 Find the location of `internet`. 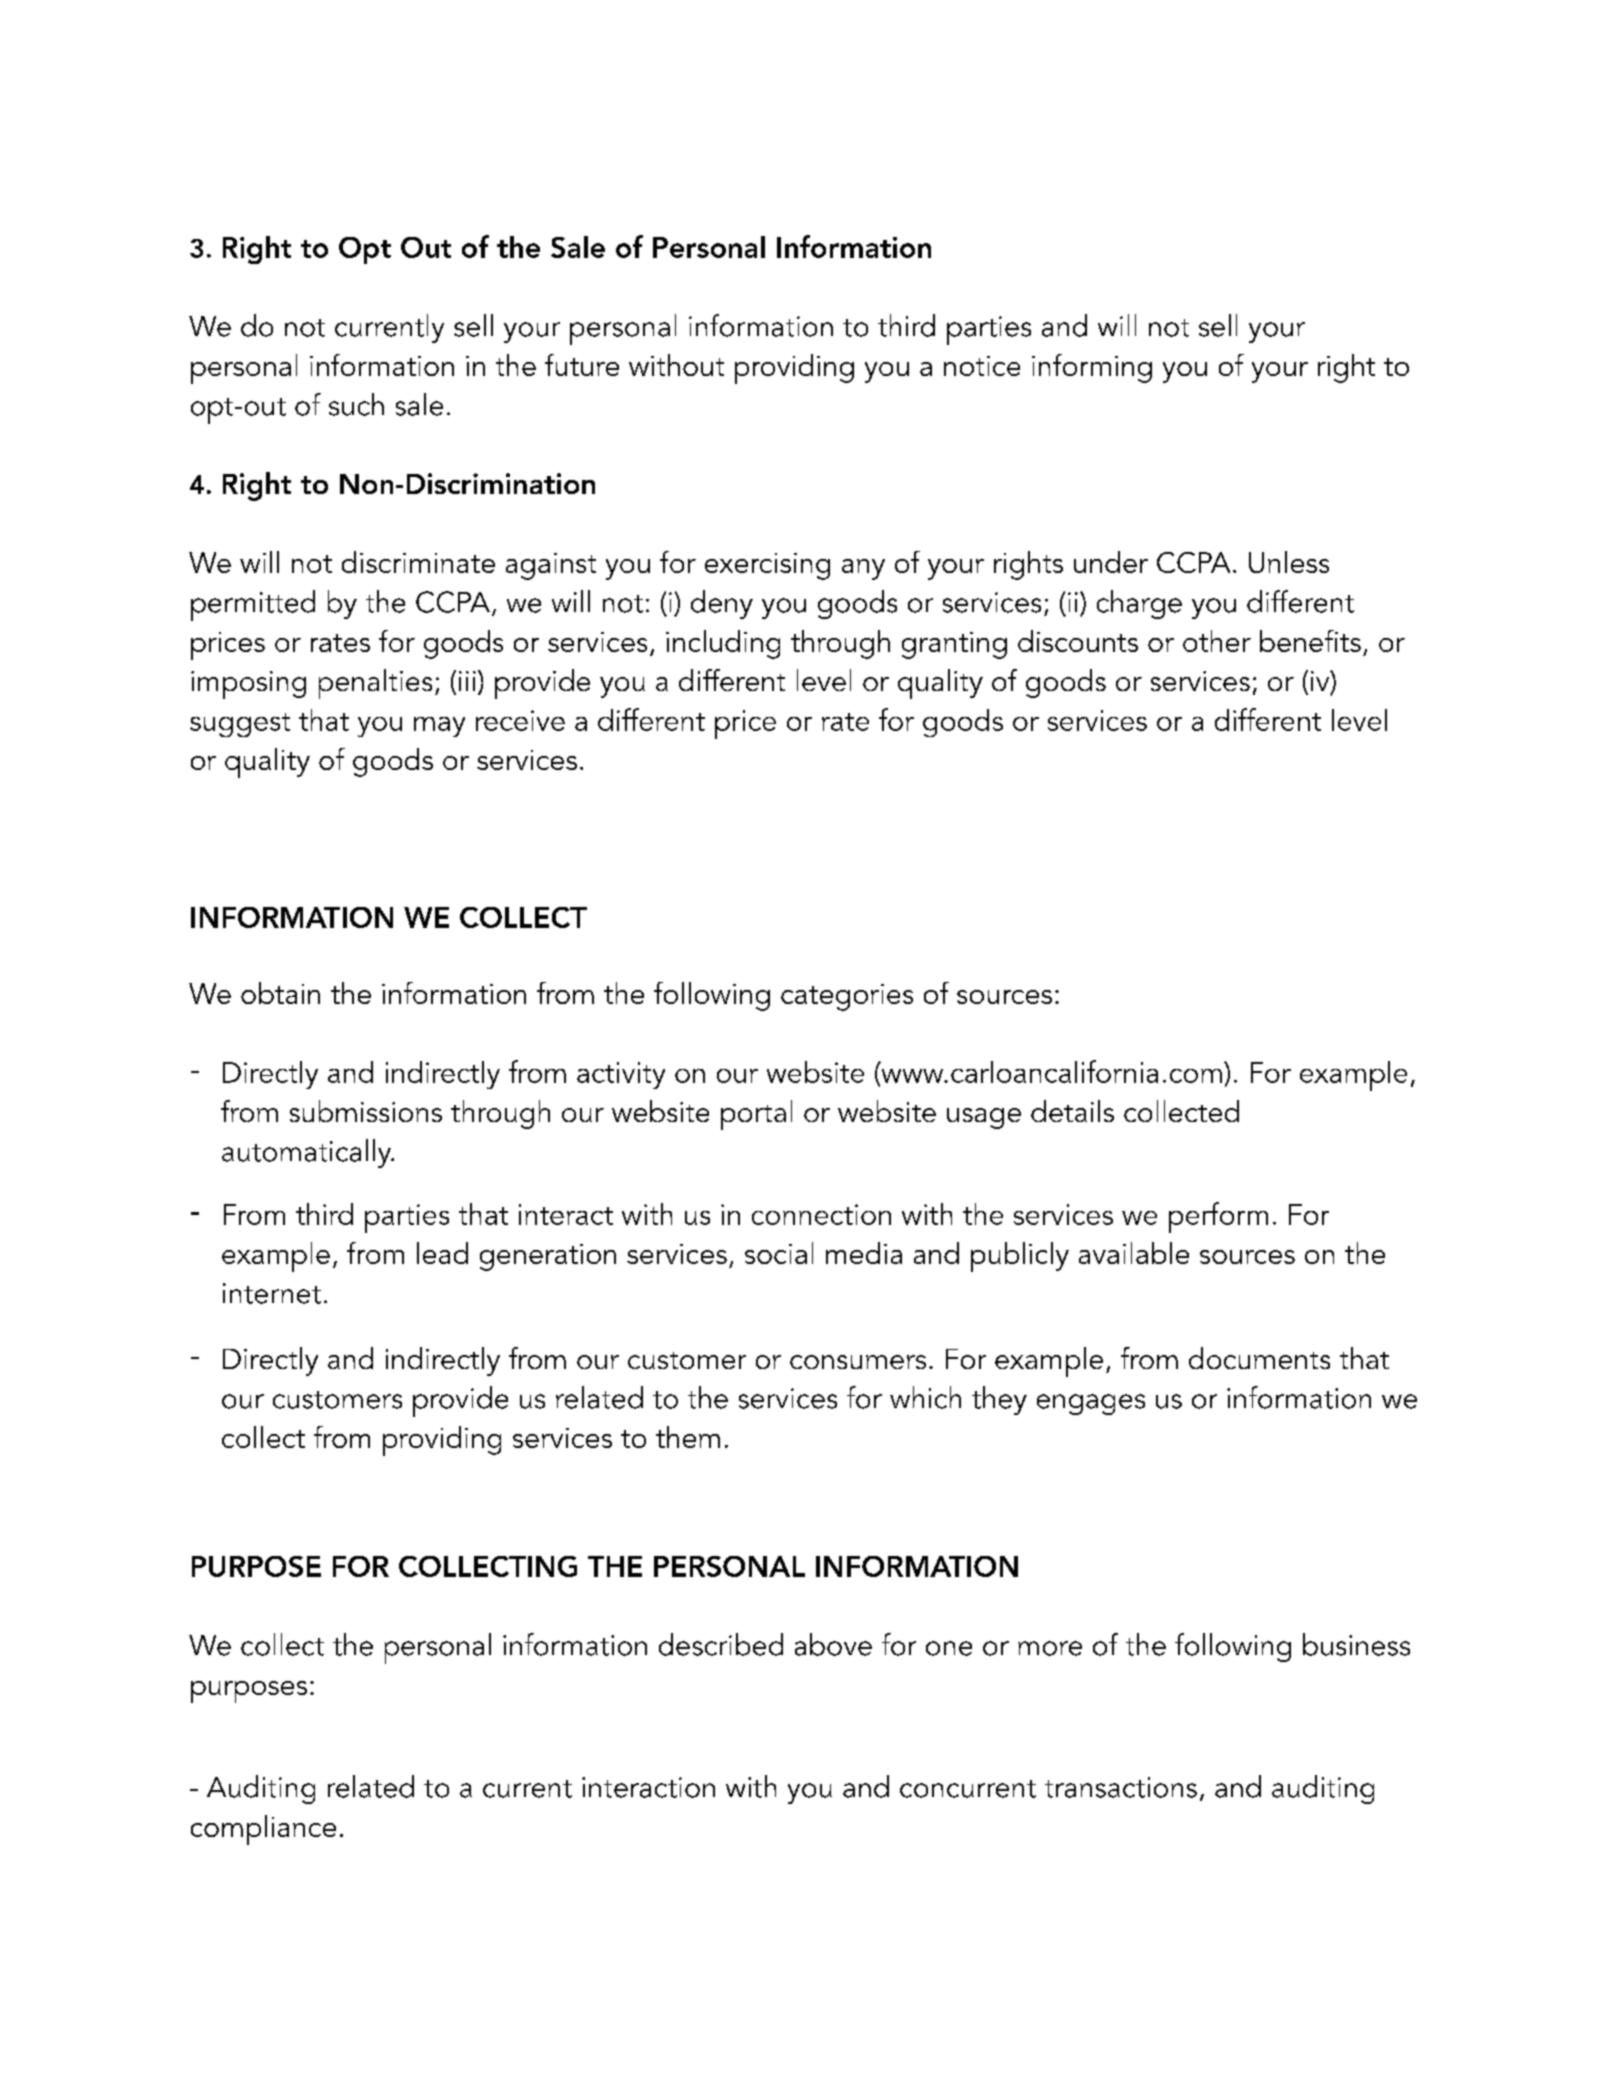

internet is located at coordinates (272, 1293).
